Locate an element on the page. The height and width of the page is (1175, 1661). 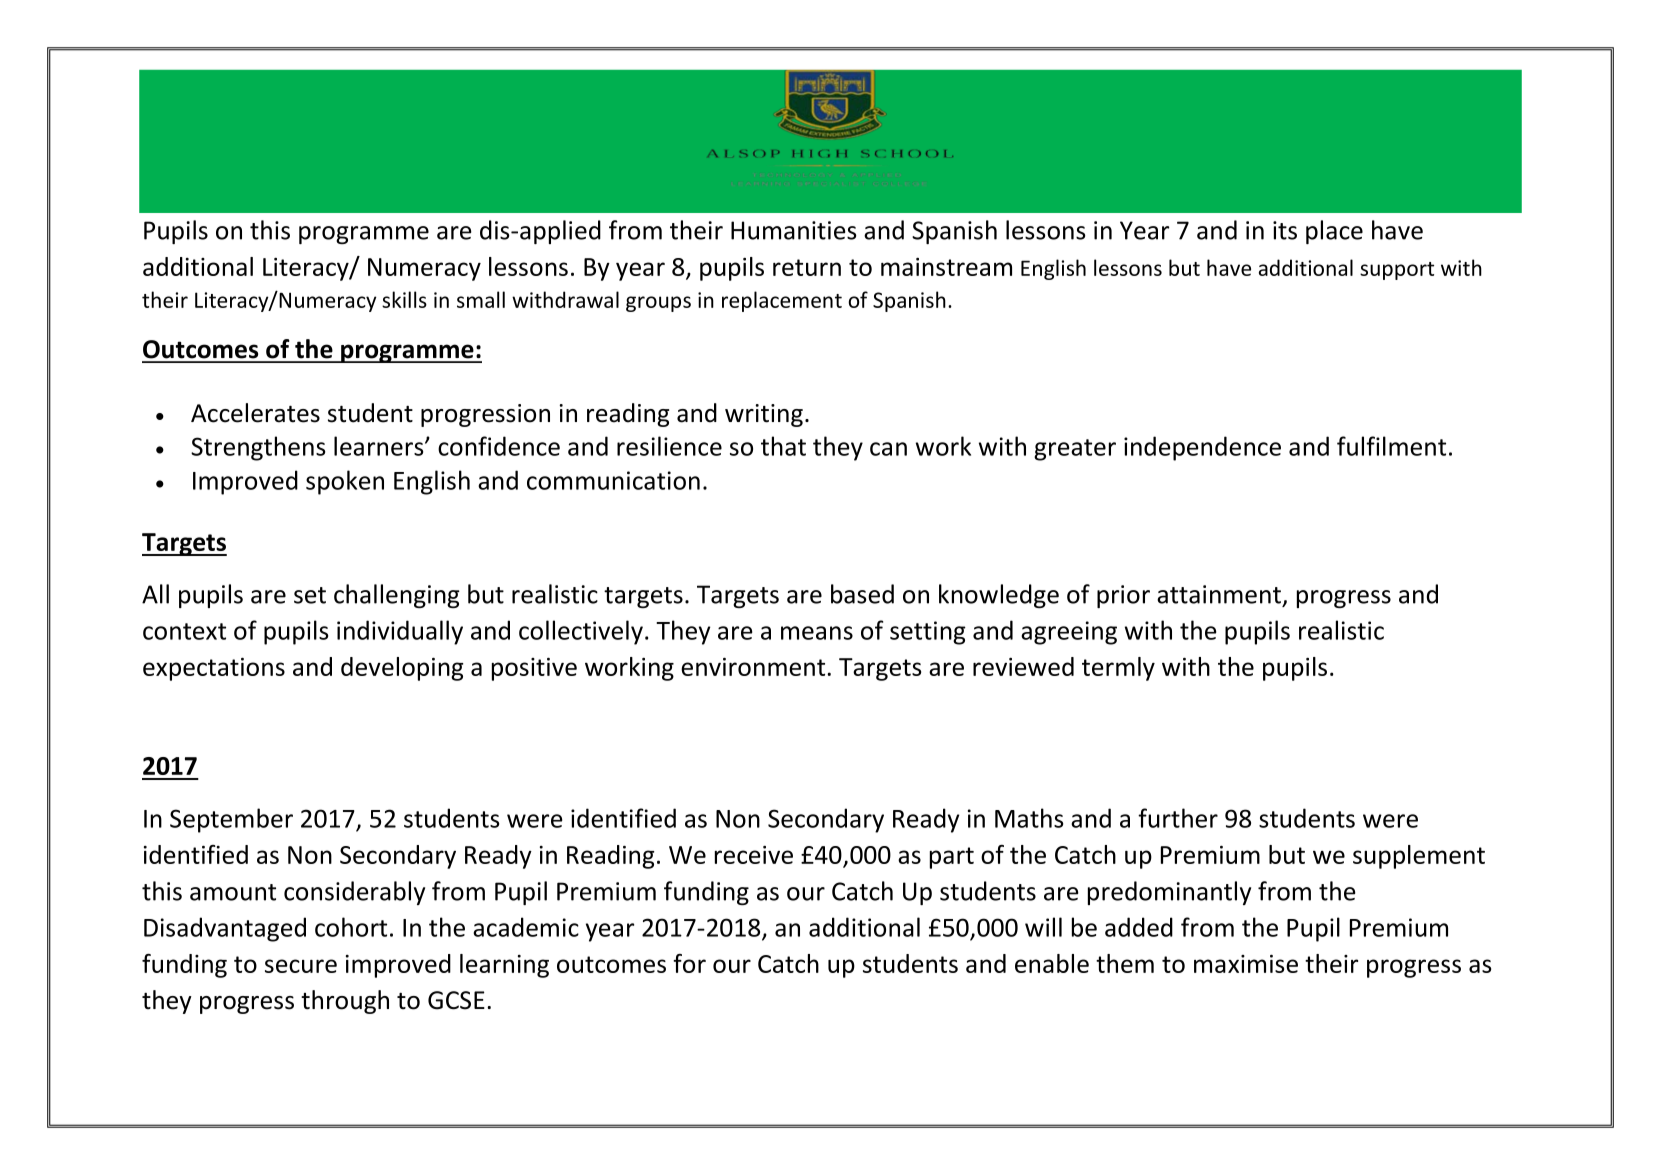
skills is located at coordinates (404, 299).
